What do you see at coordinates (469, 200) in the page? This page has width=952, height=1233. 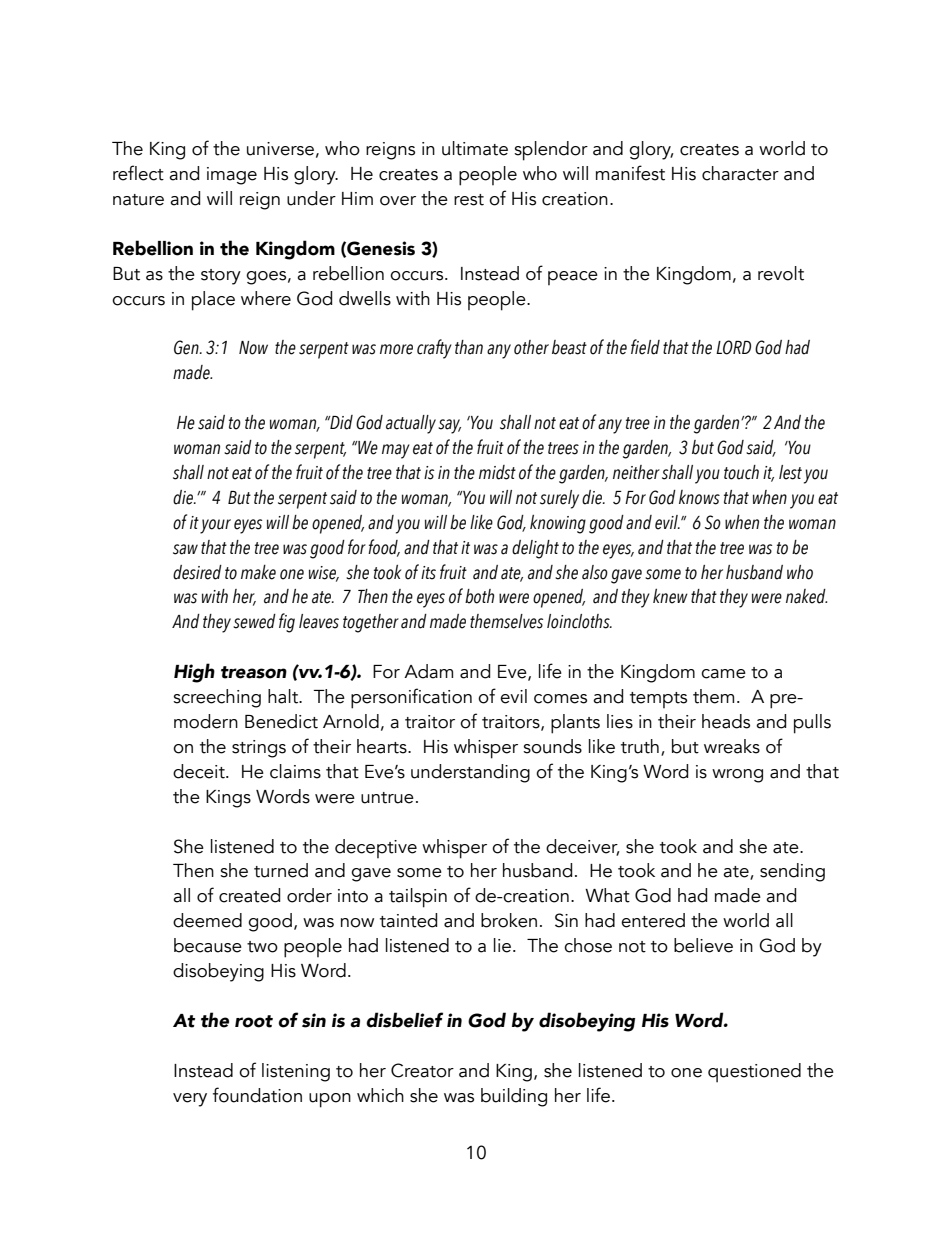 I see `rest` at bounding box center [469, 200].
